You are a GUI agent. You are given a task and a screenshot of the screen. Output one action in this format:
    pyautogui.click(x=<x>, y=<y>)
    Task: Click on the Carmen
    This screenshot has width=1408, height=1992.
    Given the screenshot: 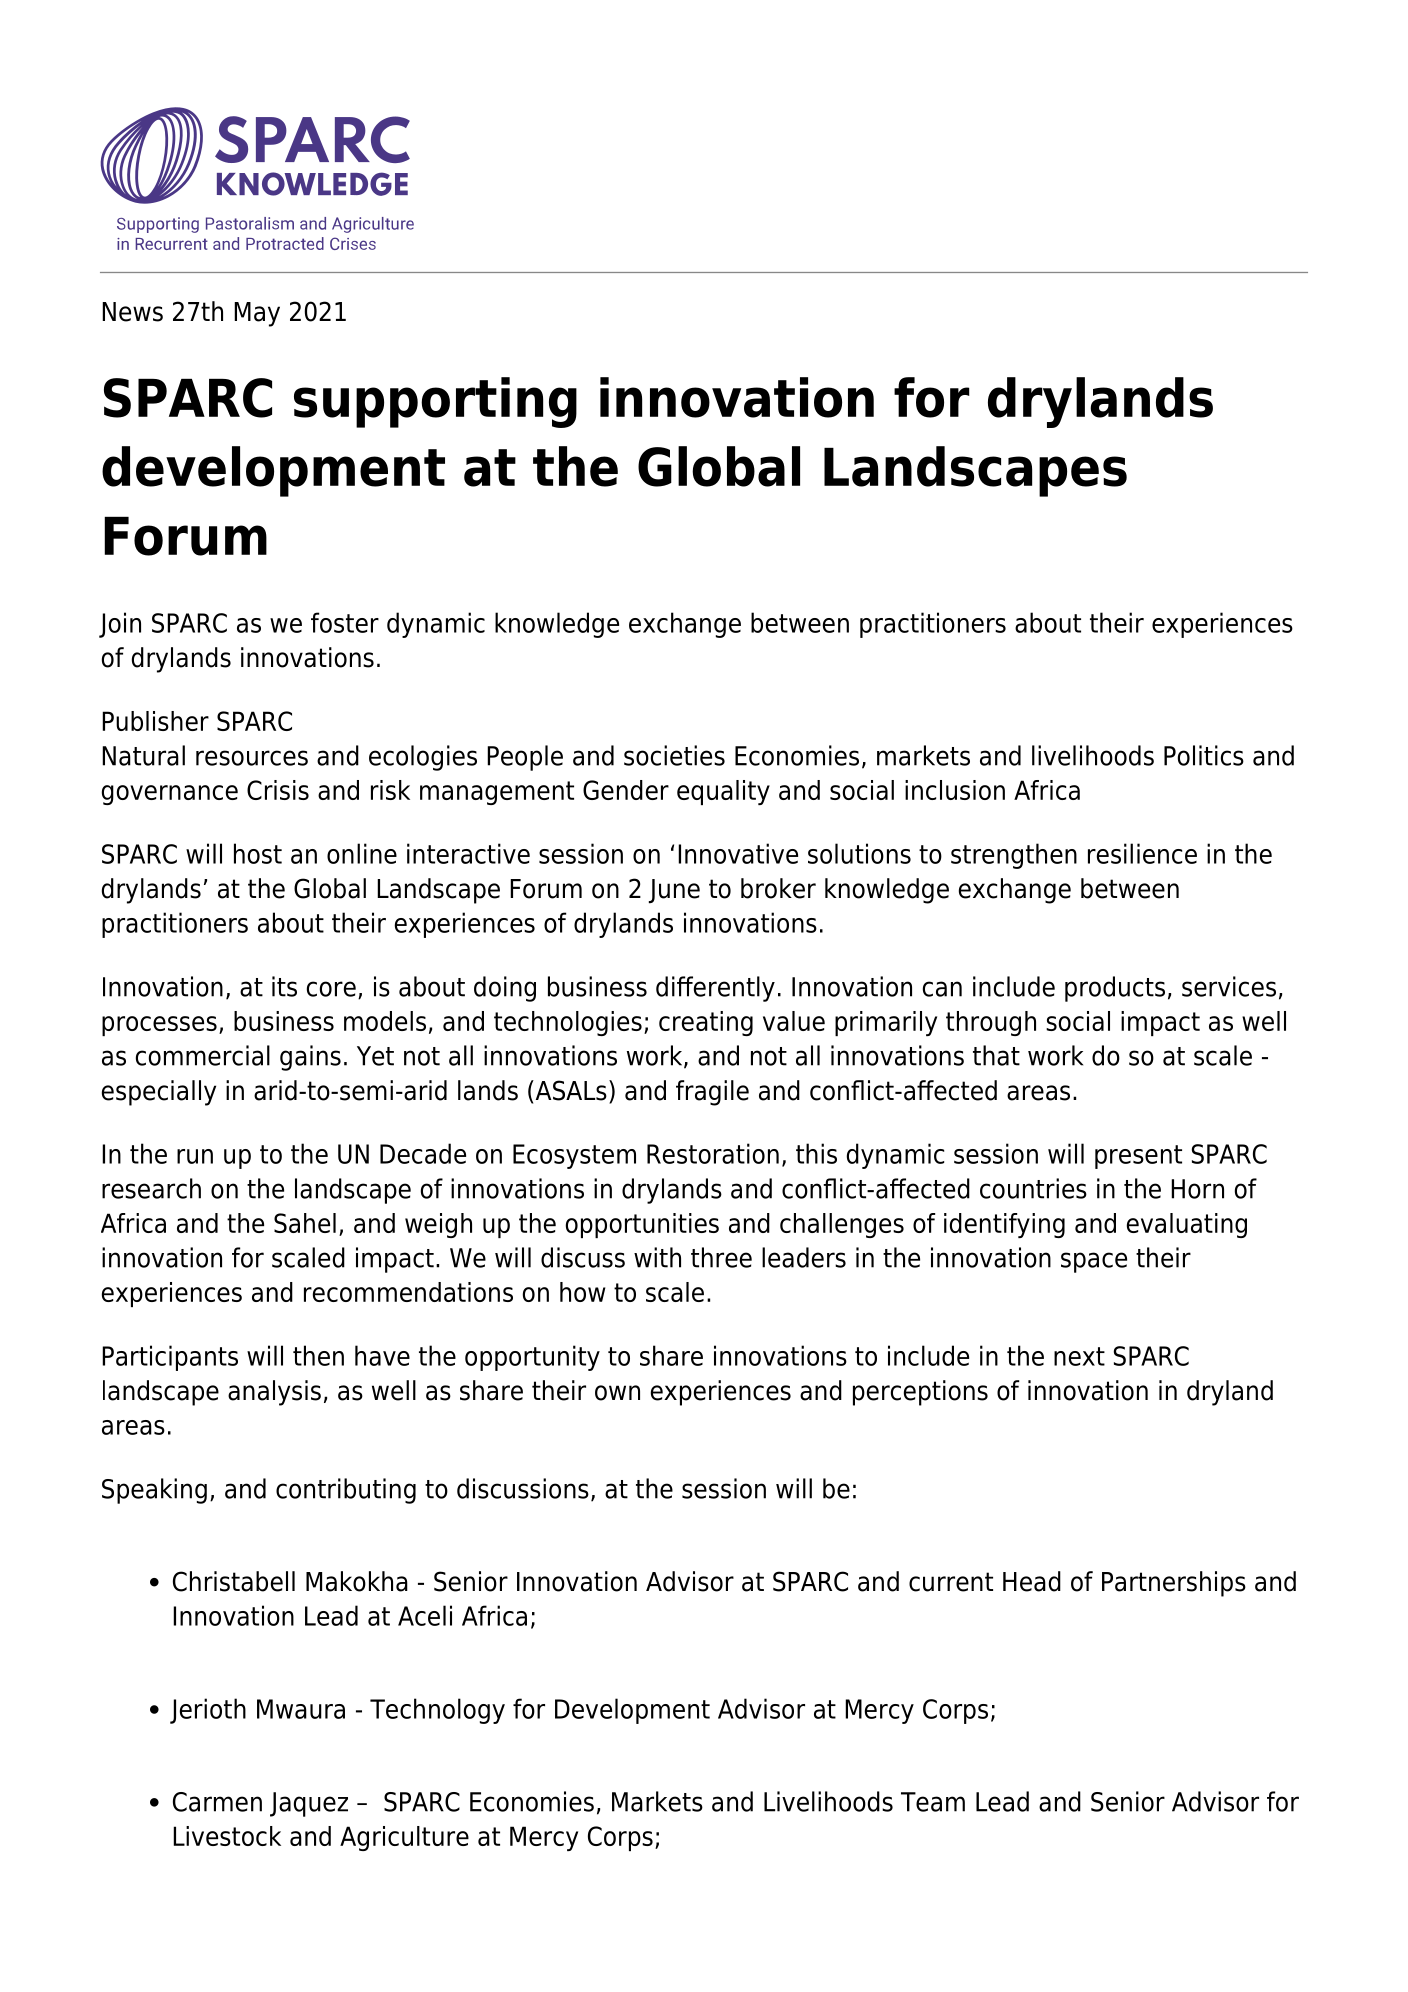 What is the action you would take?
    pyautogui.click(x=217, y=1802)
